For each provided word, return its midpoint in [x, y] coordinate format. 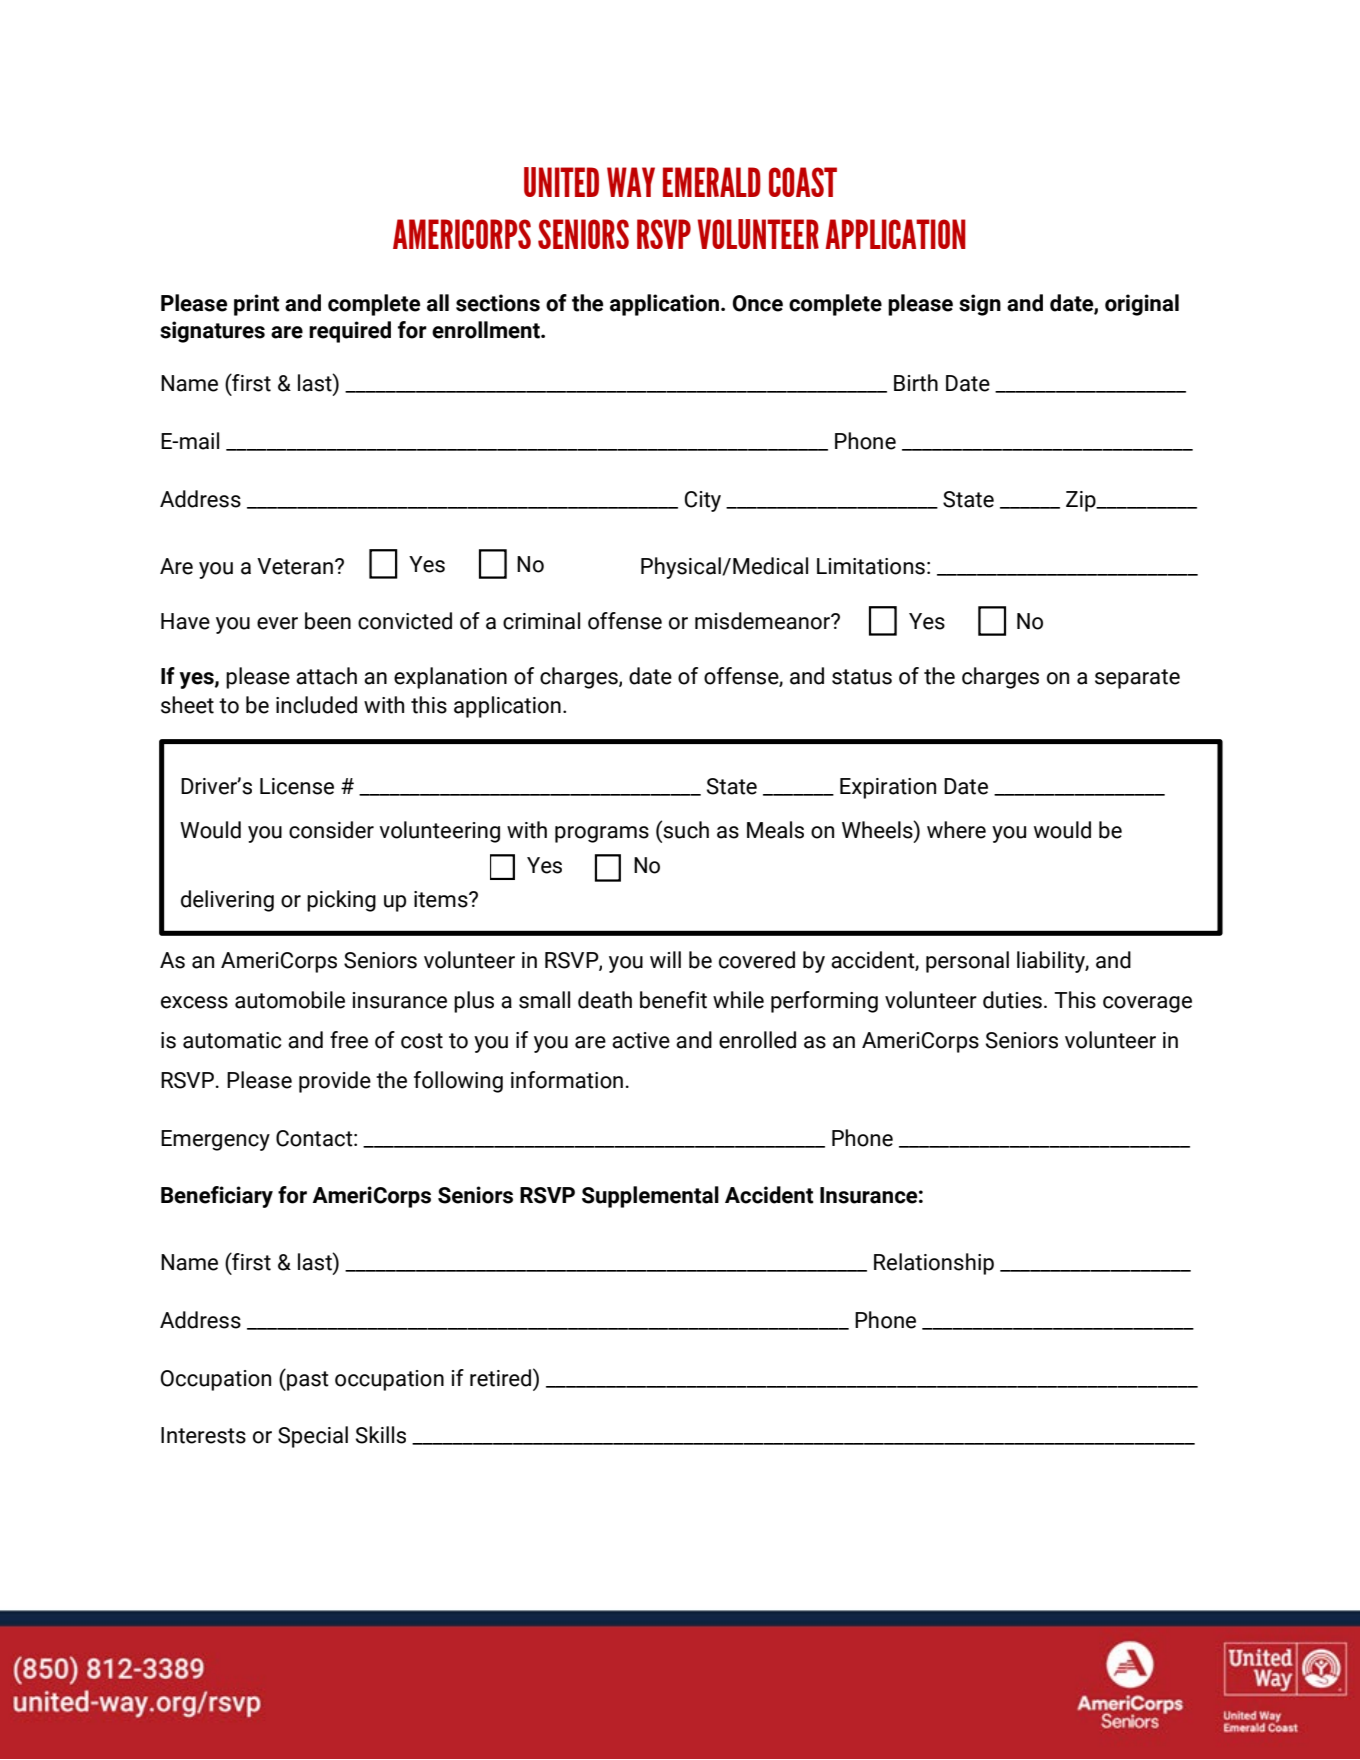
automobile [290, 1000]
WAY [631, 182]
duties [1012, 1000]
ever [277, 623]
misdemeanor [764, 621]
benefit [673, 1000]
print [256, 305]
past [307, 1380]
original [1142, 305]
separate [1137, 679]
